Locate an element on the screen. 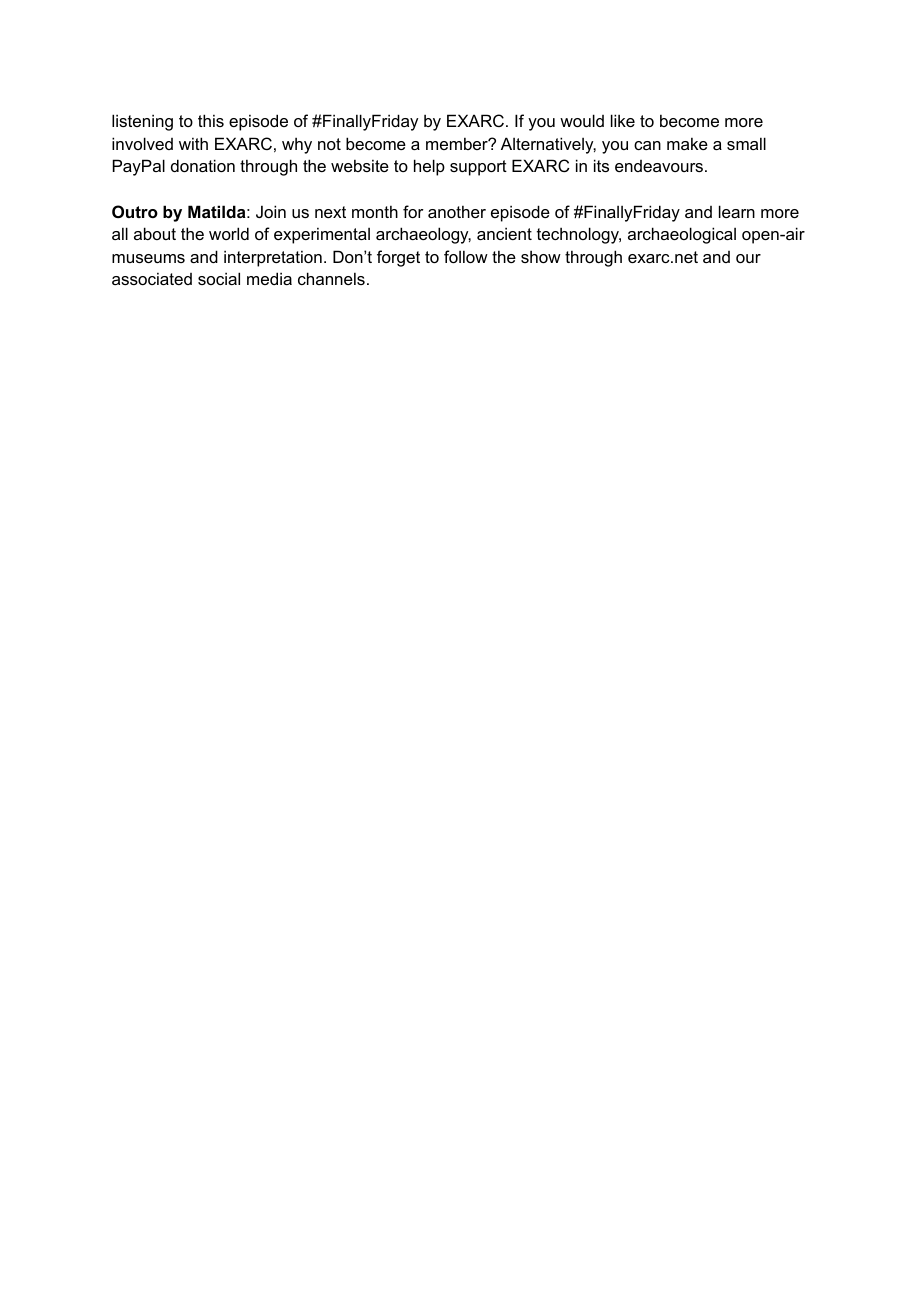  another is located at coordinates (457, 211).
